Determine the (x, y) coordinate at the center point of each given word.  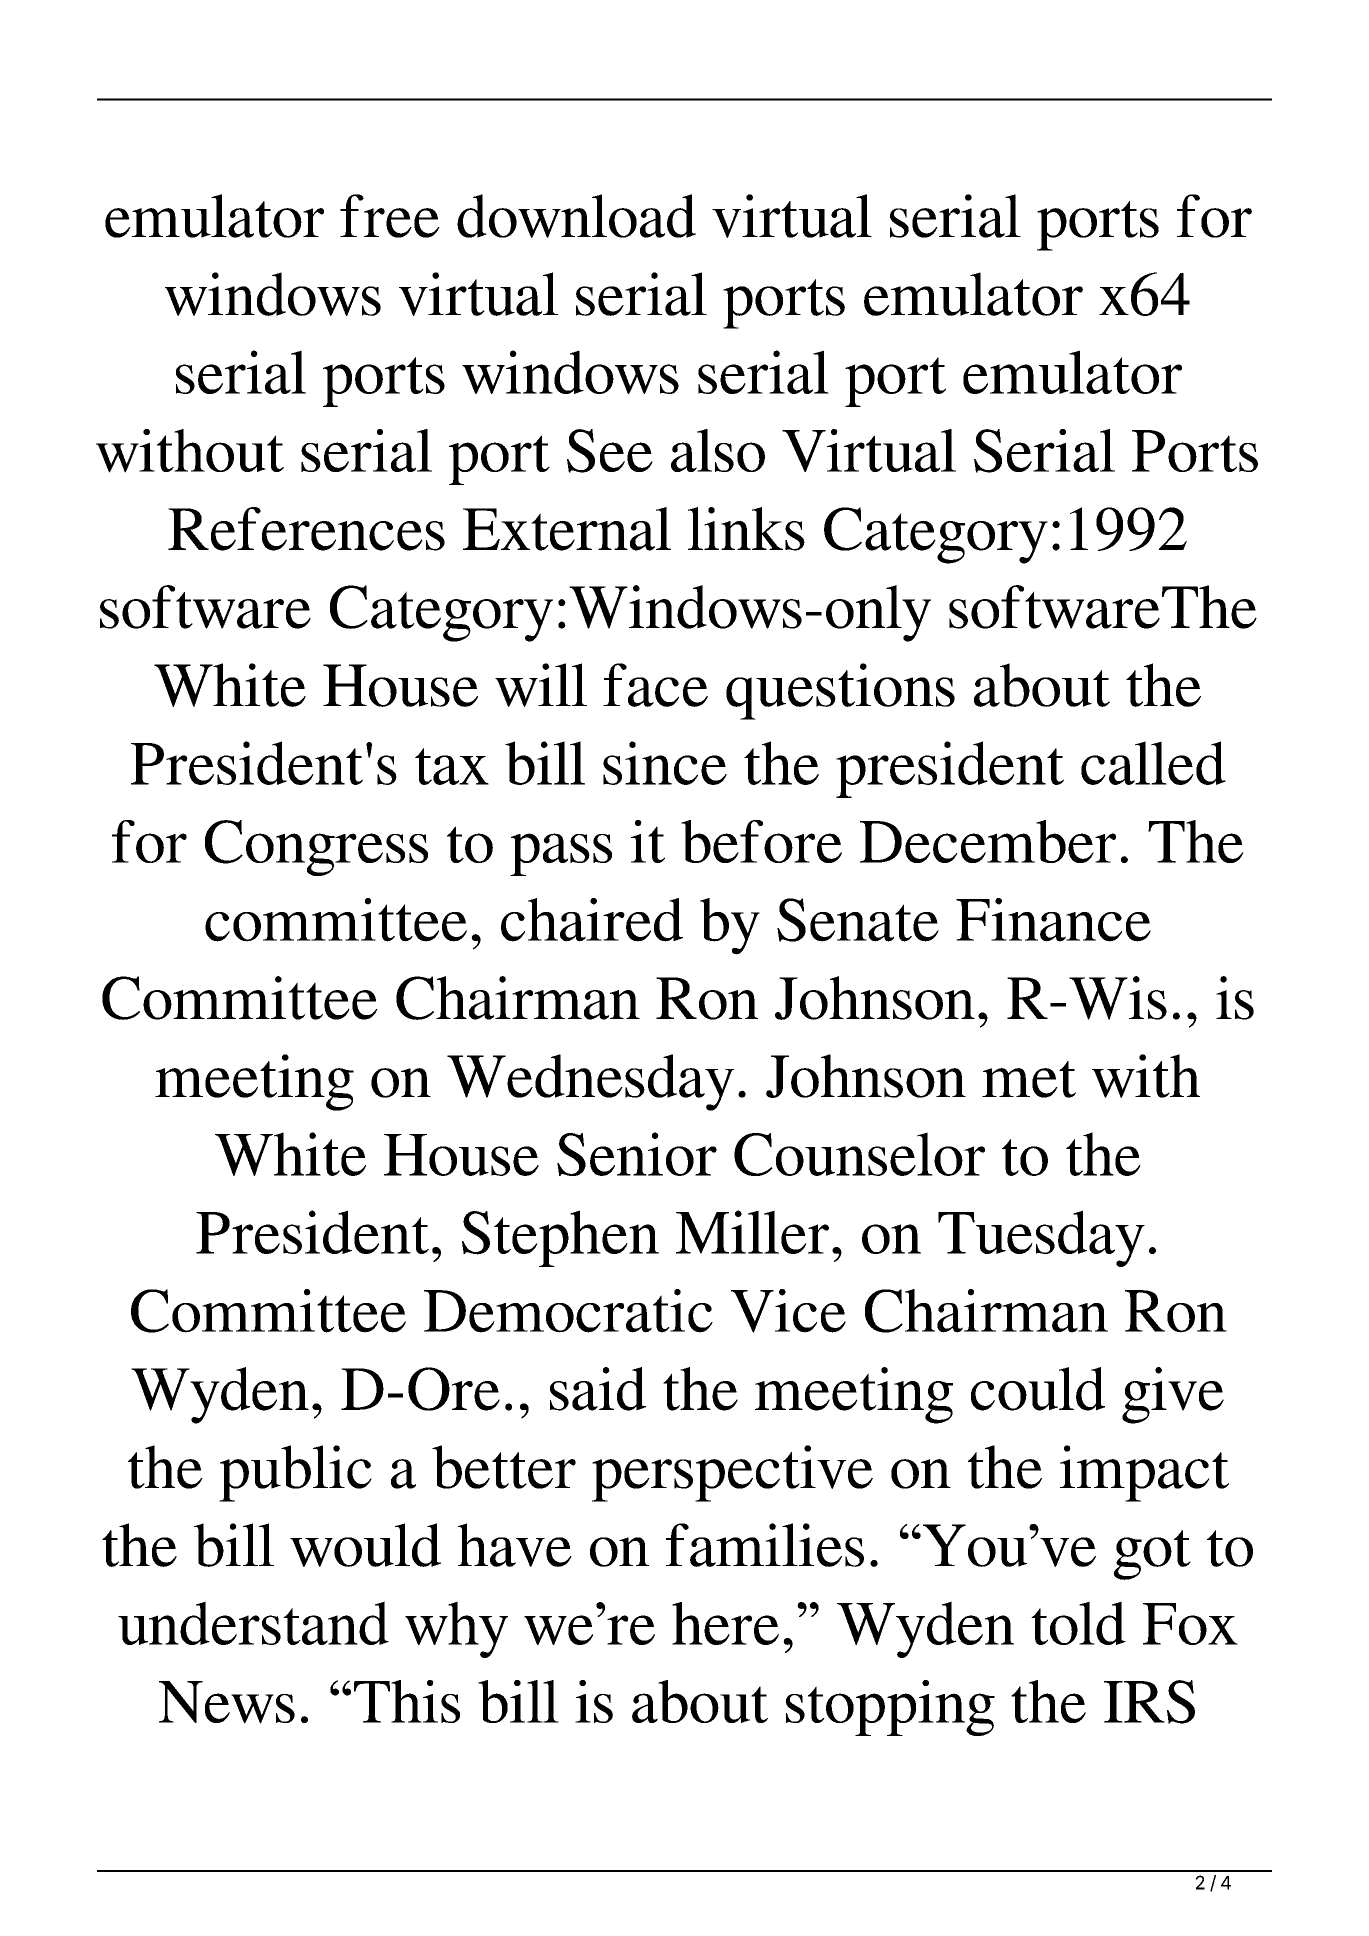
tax (452, 766)
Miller (752, 1232)
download (576, 216)
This (407, 1701)
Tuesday (1041, 1238)
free (390, 216)
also (718, 450)
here (725, 1623)
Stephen (560, 1238)
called (1153, 763)
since (665, 763)
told (1078, 1623)
